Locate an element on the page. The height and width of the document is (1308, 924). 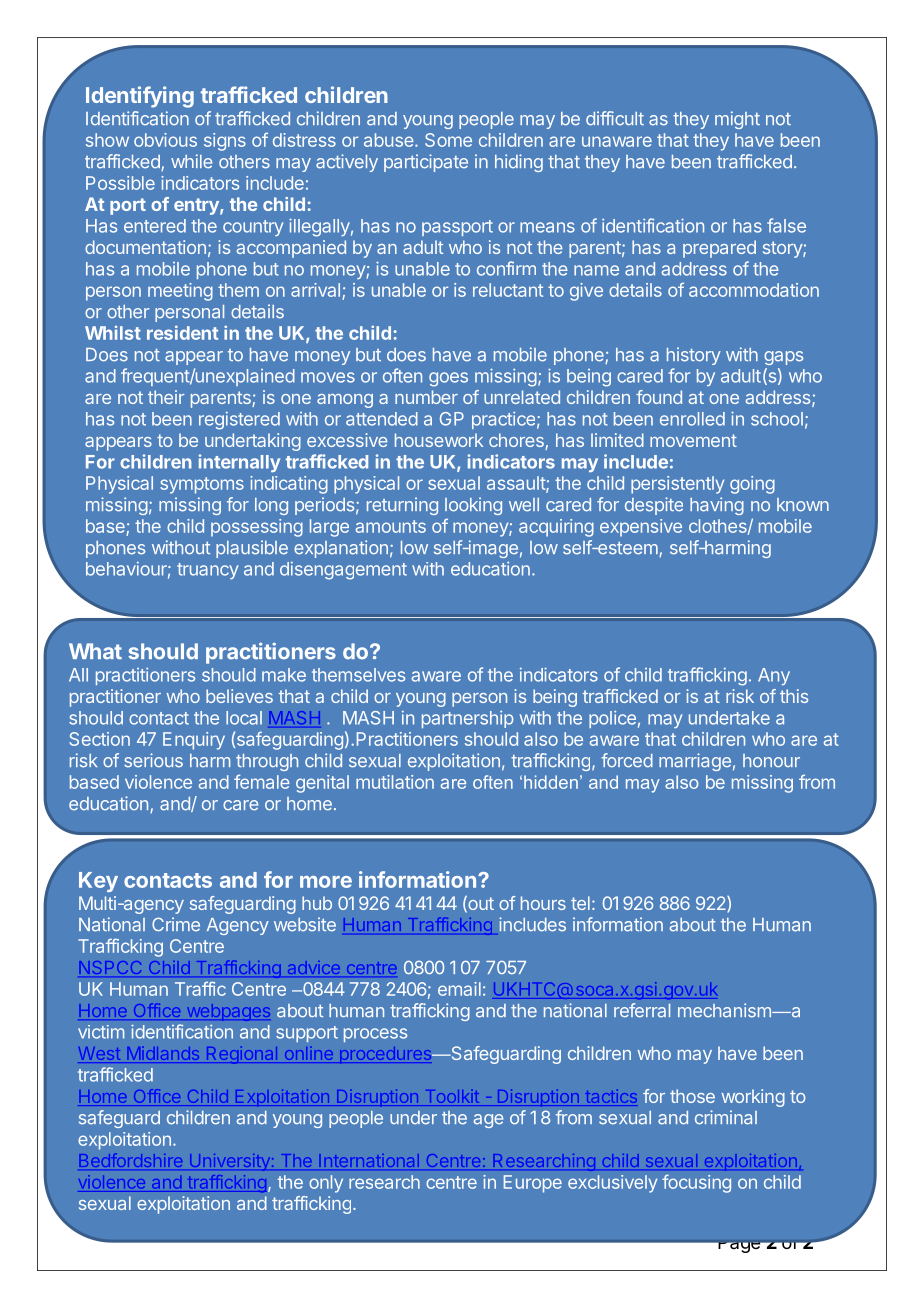
Europe is located at coordinates (533, 1184).
